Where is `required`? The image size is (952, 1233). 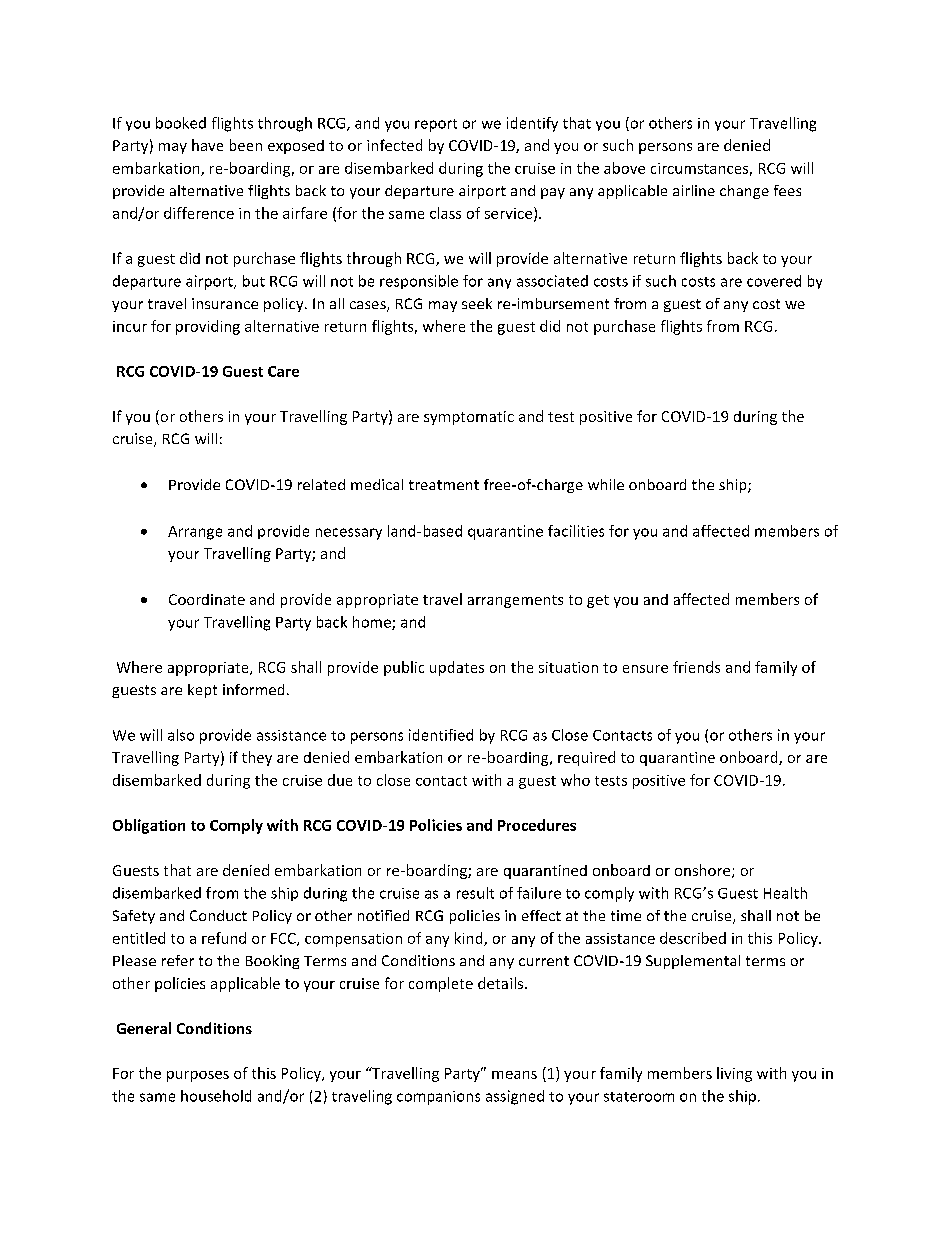 required is located at coordinates (586, 758).
